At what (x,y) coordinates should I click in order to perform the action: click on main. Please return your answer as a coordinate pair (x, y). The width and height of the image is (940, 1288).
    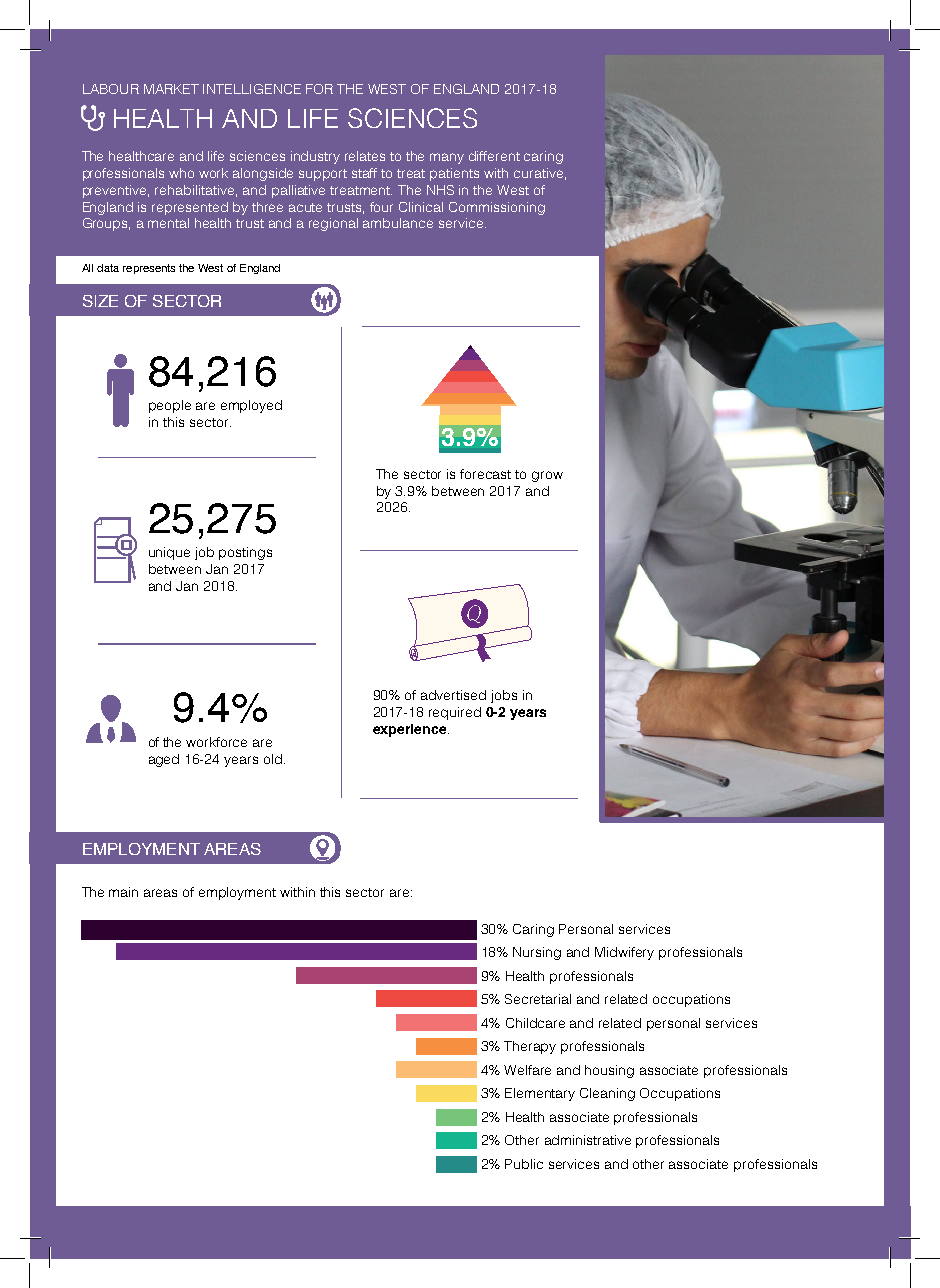
    Looking at the image, I should click on (123, 892).
